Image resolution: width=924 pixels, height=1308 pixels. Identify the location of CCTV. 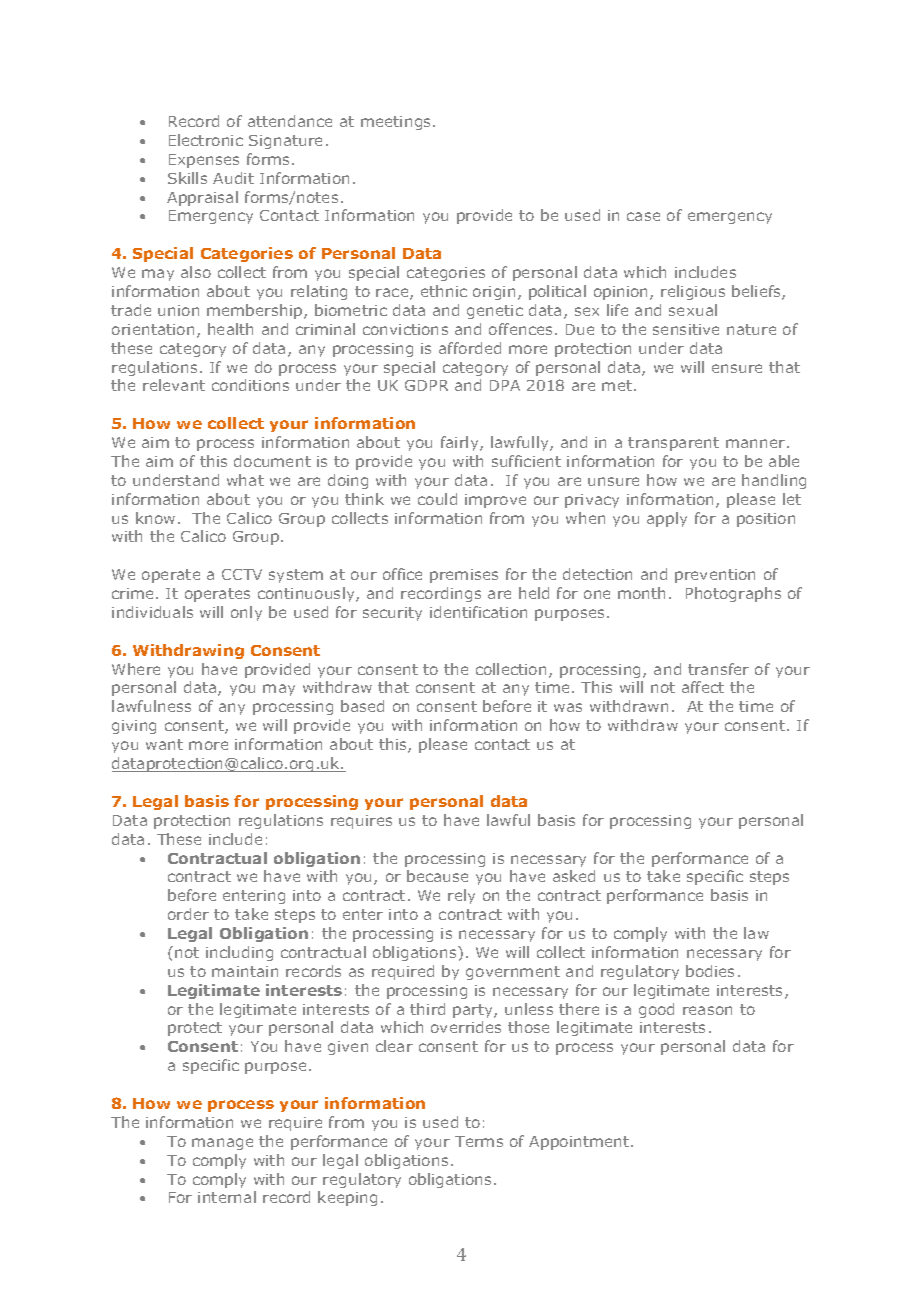
(242, 574).
